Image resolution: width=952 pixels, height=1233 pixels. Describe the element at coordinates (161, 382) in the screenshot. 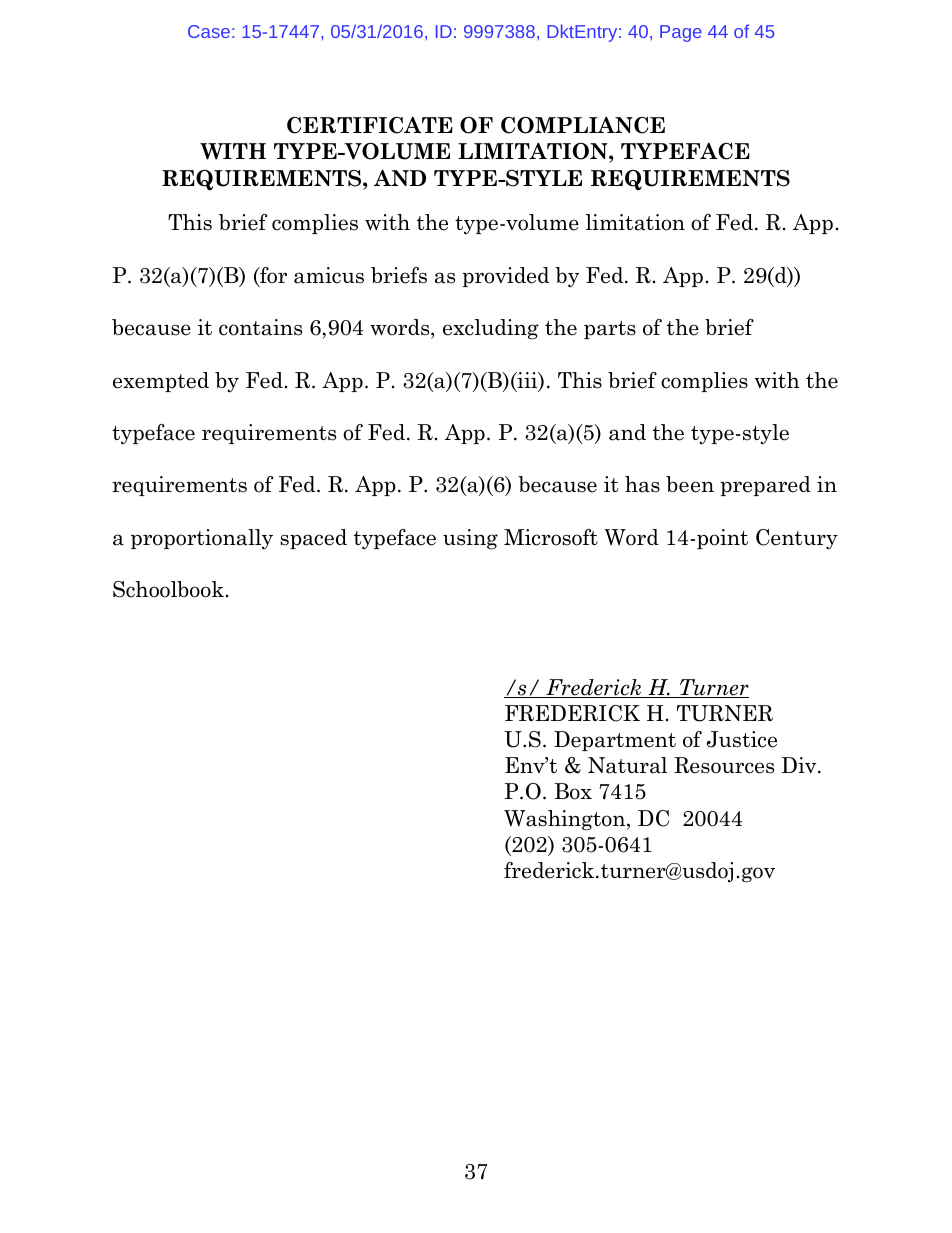

I see `exempted` at that location.
